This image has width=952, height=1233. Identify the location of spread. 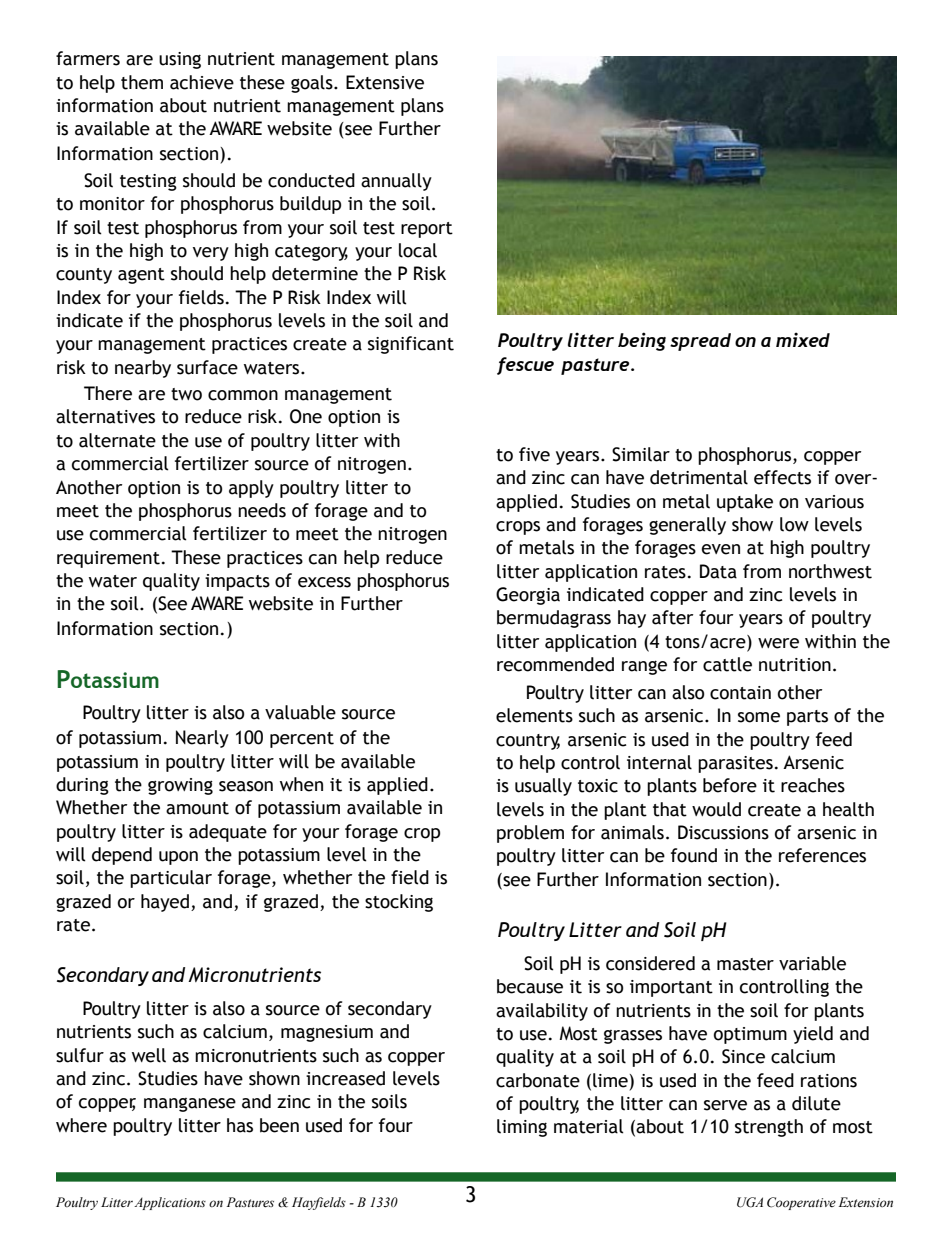
(700, 342).
